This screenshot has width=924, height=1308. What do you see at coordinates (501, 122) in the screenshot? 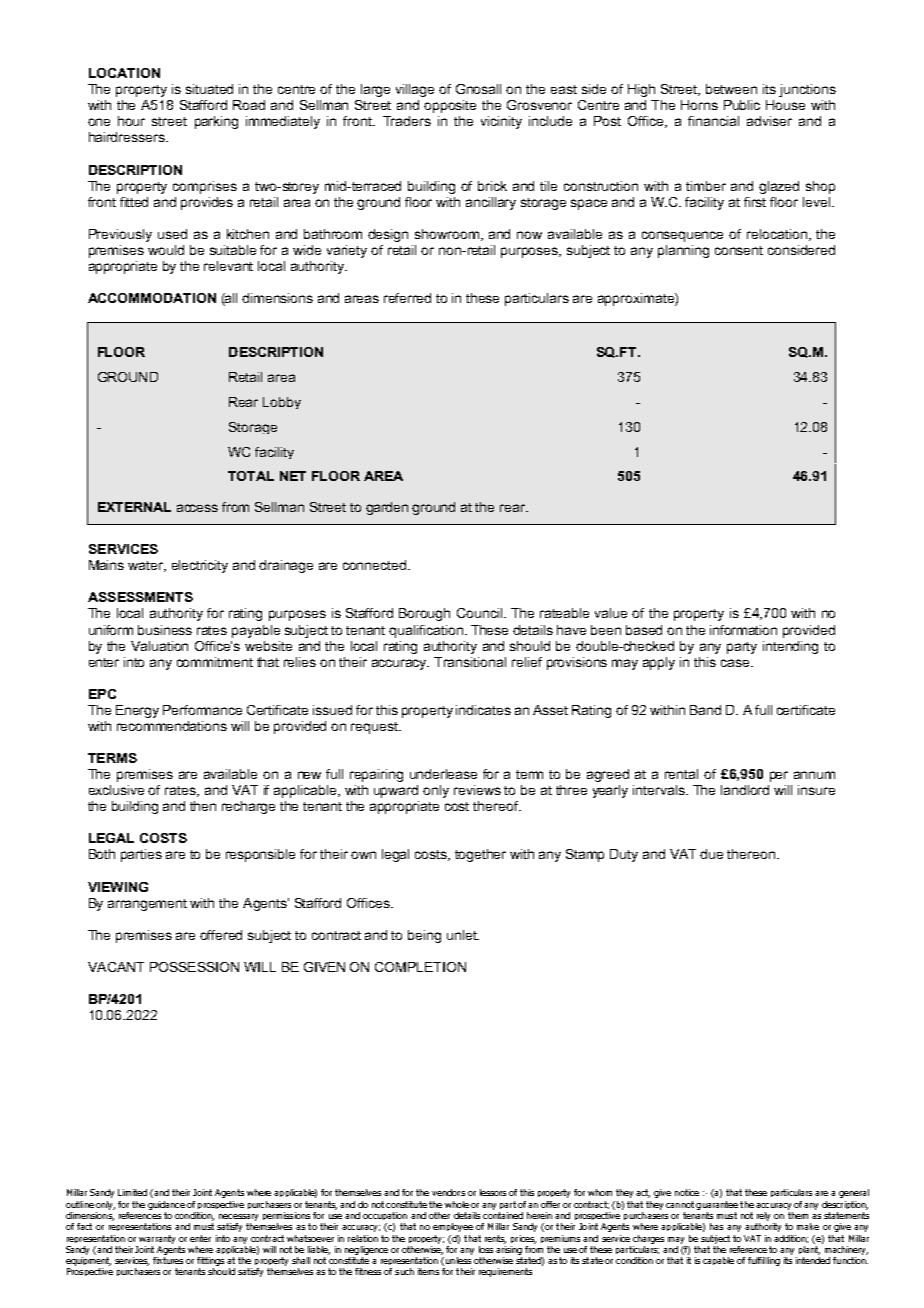
I see `vicinity` at bounding box center [501, 122].
